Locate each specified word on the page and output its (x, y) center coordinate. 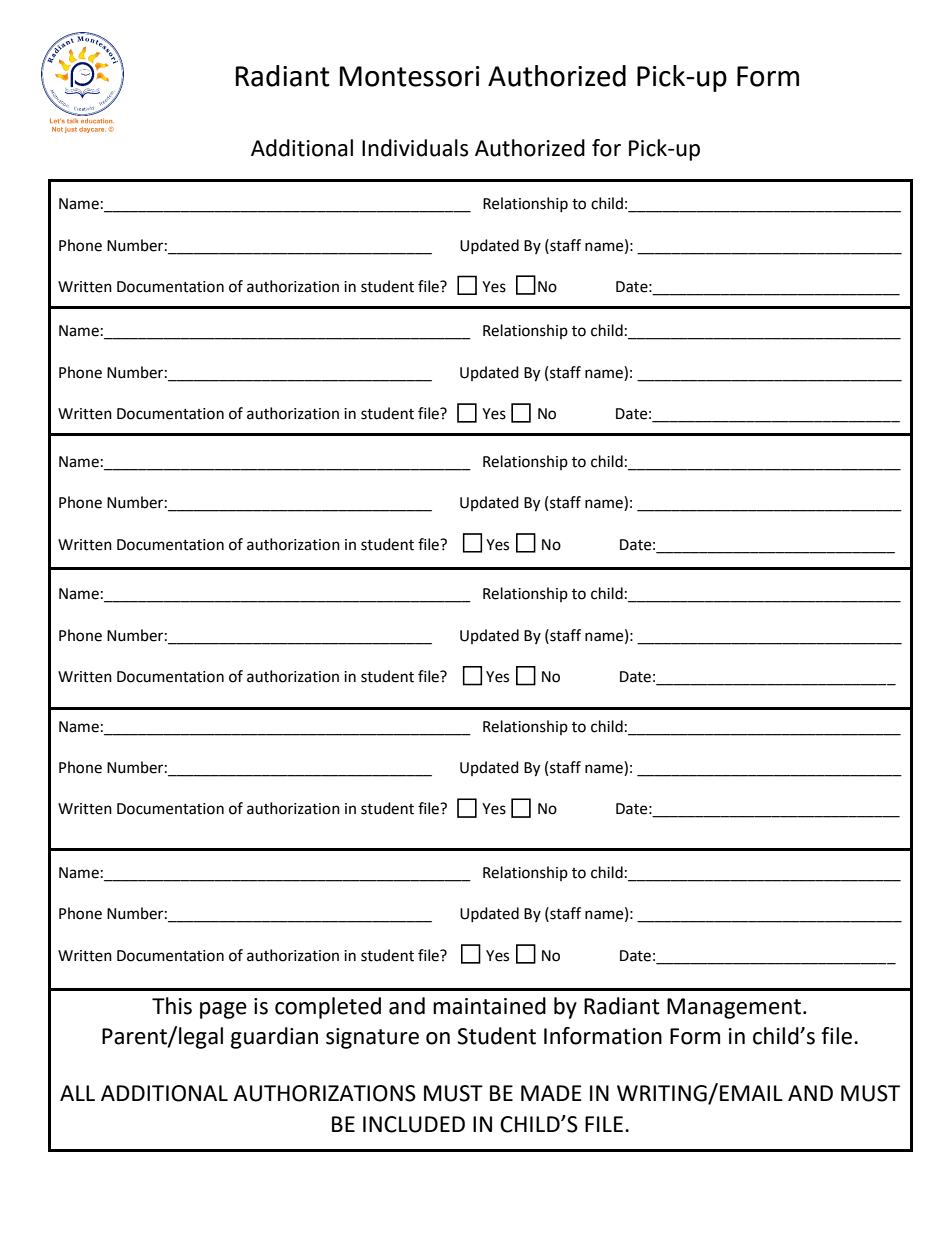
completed (328, 1008)
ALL (77, 1093)
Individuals (415, 148)
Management (734, 1008)
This (172, 1006)
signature (372, 1038)
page (223, 1010)
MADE (551, 1093)
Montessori (410, 76)
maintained (489, 1006)
